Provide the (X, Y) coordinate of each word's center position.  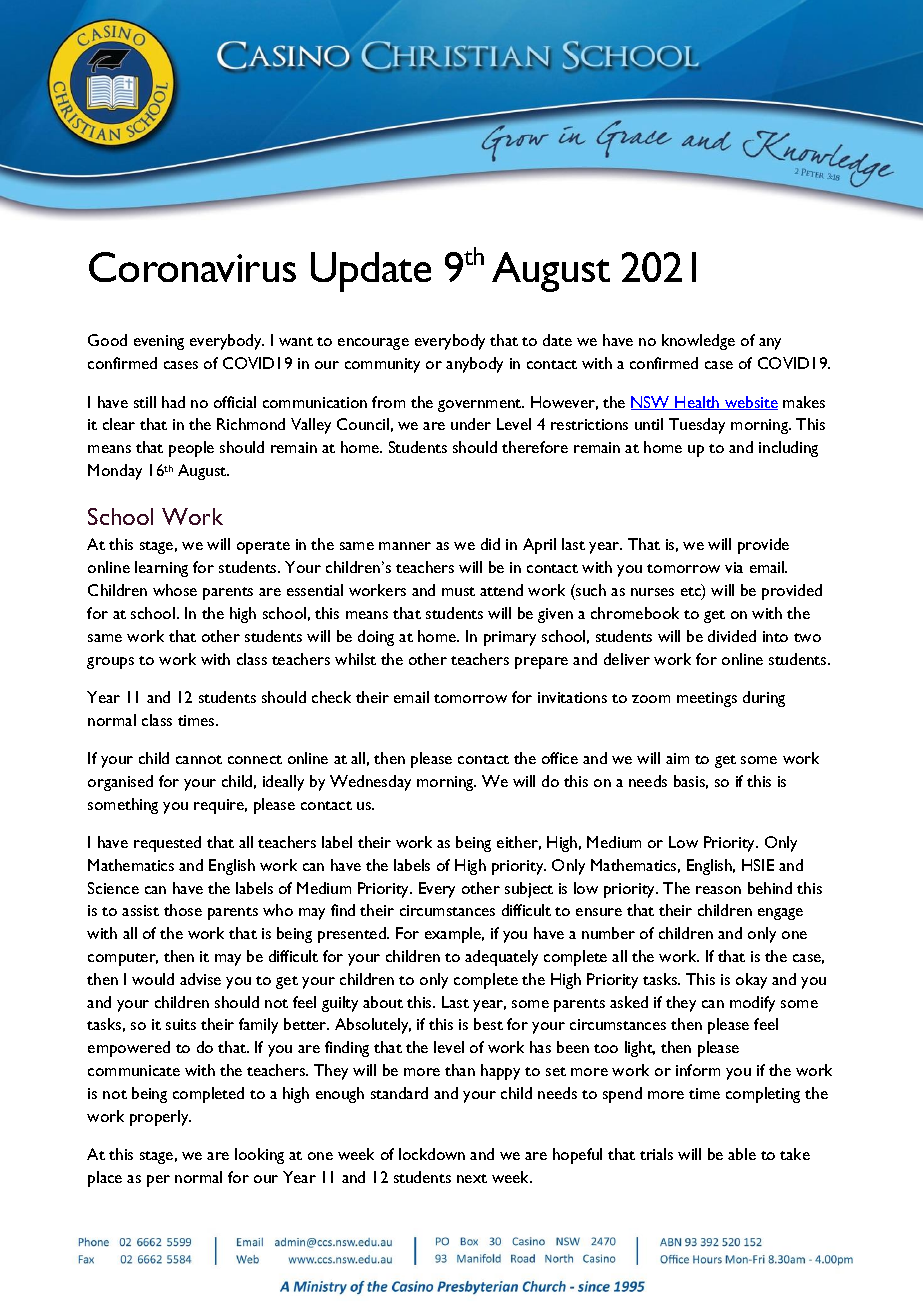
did (490, 544)
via (734, 567)
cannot (199, 759)
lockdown (432, 1154)
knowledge (698, 342)
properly (160, 1118)
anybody (474, 365)
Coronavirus (192, 267)
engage (780, 914)
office (560, 758)
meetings (707, 699)
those (183, 910)
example (454, 935)
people (191, 449)
